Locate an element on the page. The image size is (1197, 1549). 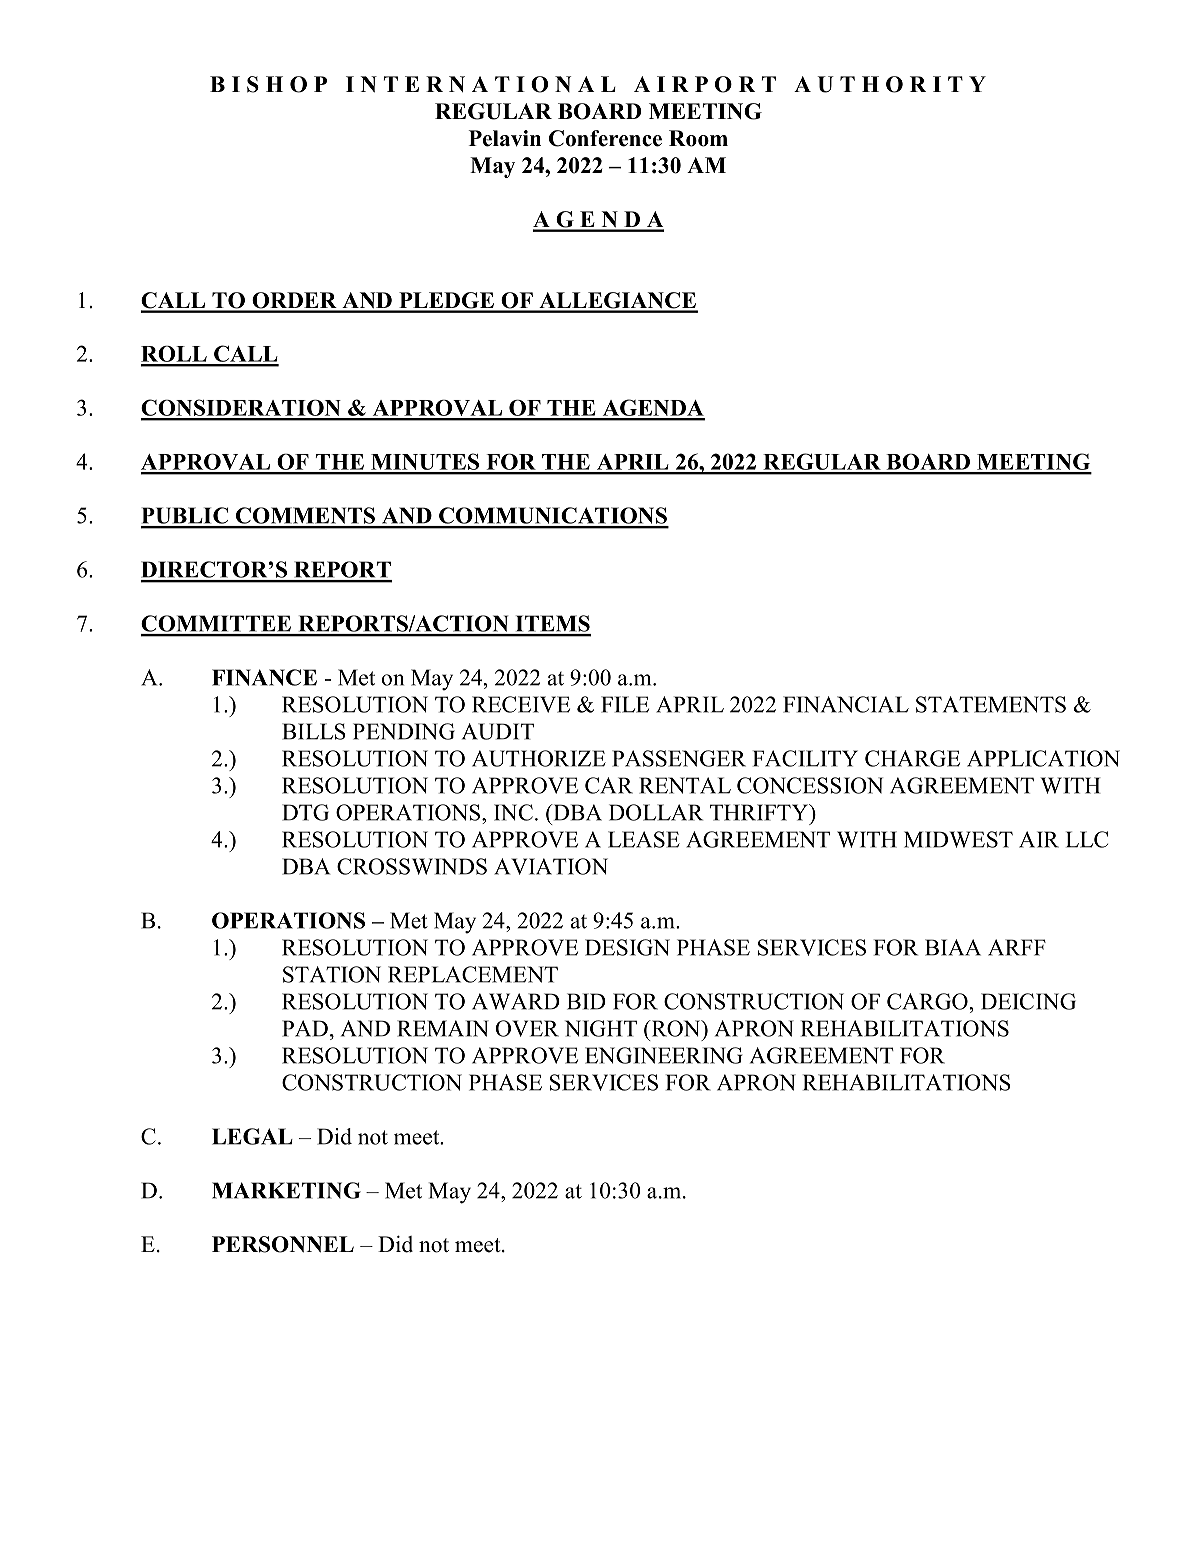
STATEMENTS is located at coordinates (991, 704).
